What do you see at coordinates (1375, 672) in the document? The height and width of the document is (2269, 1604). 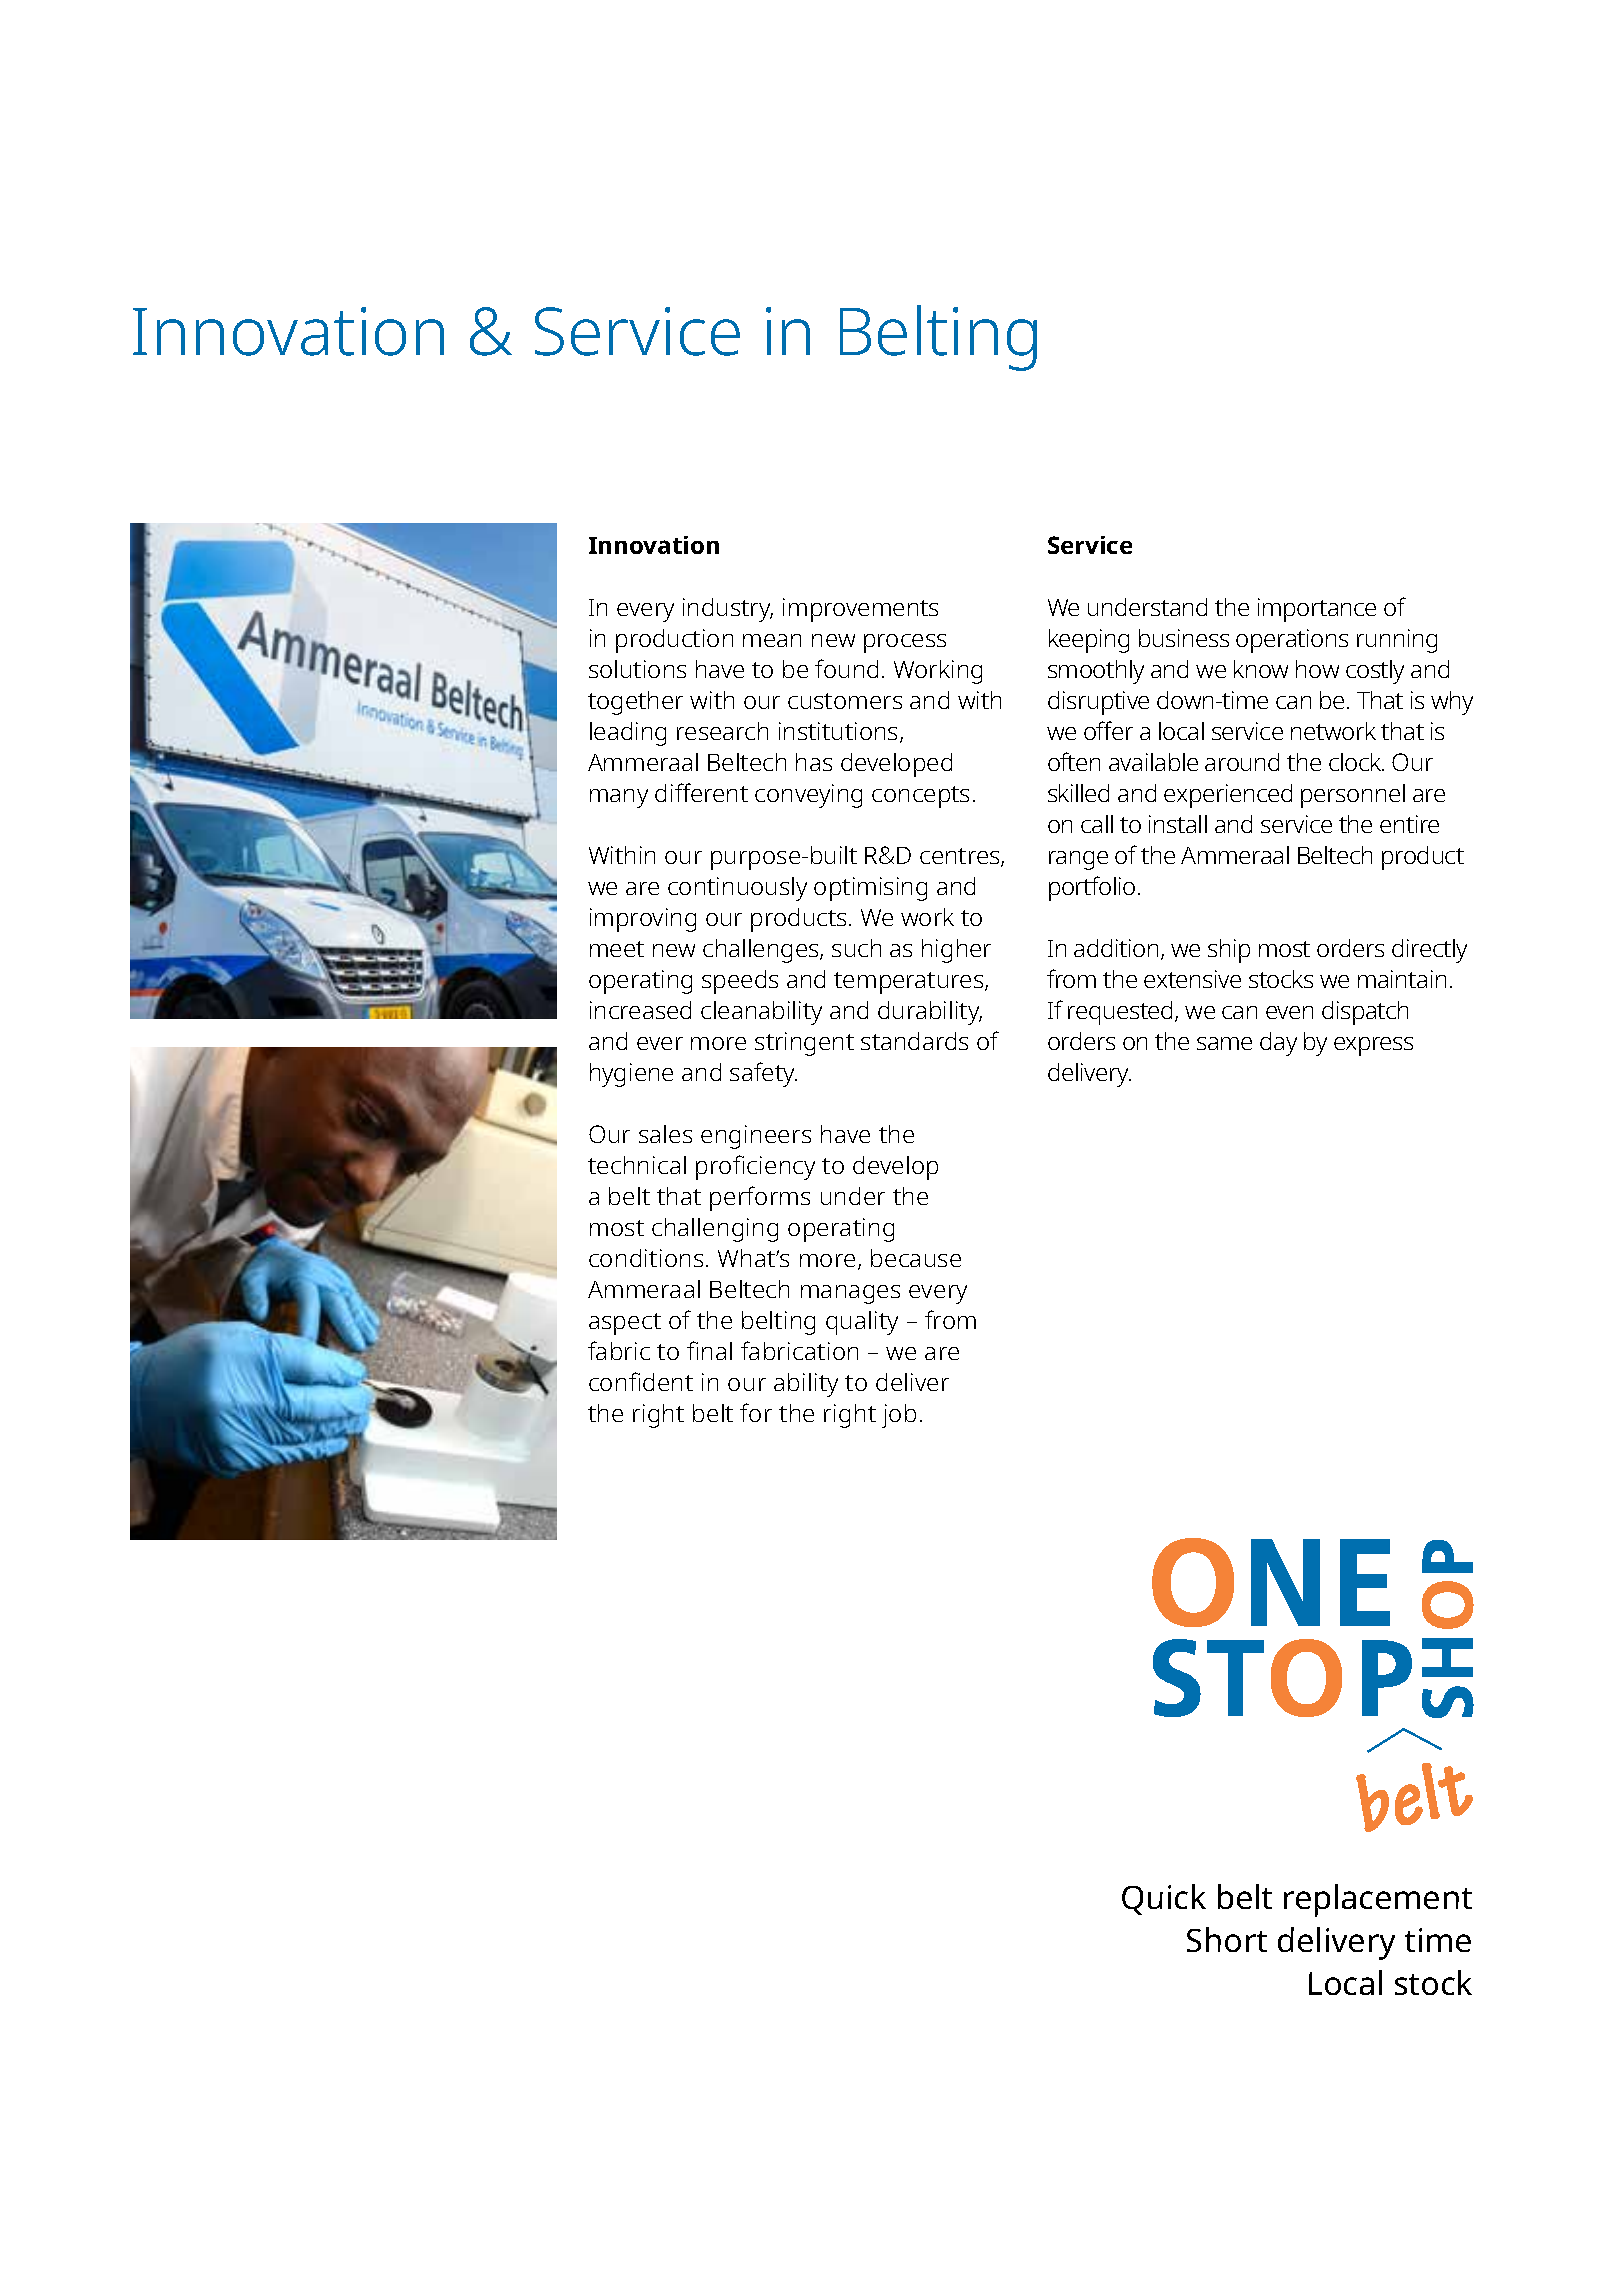 I see `costly` at bounding box center [1375, 672].
